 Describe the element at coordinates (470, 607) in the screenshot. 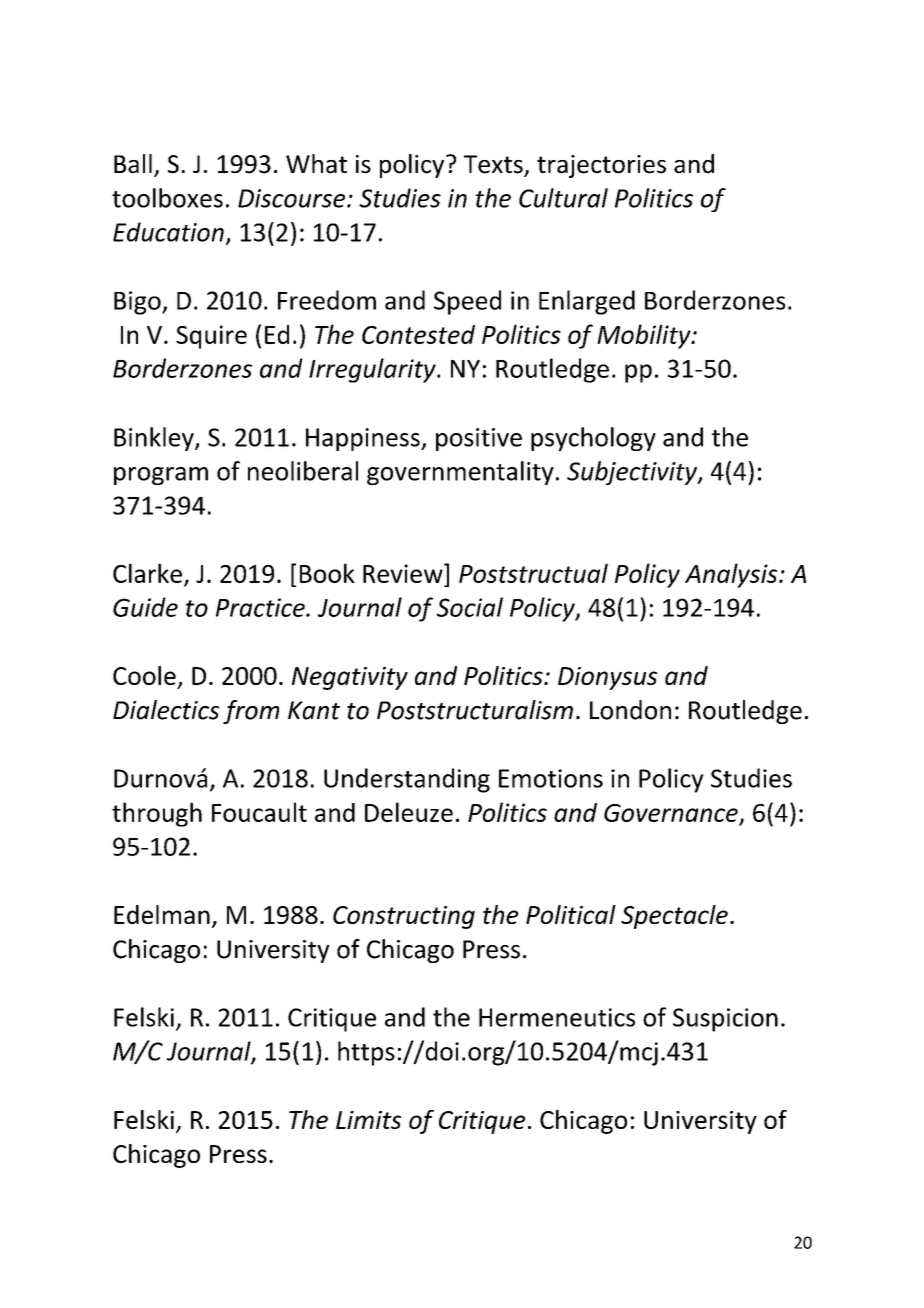

I see `Social` at that location.
